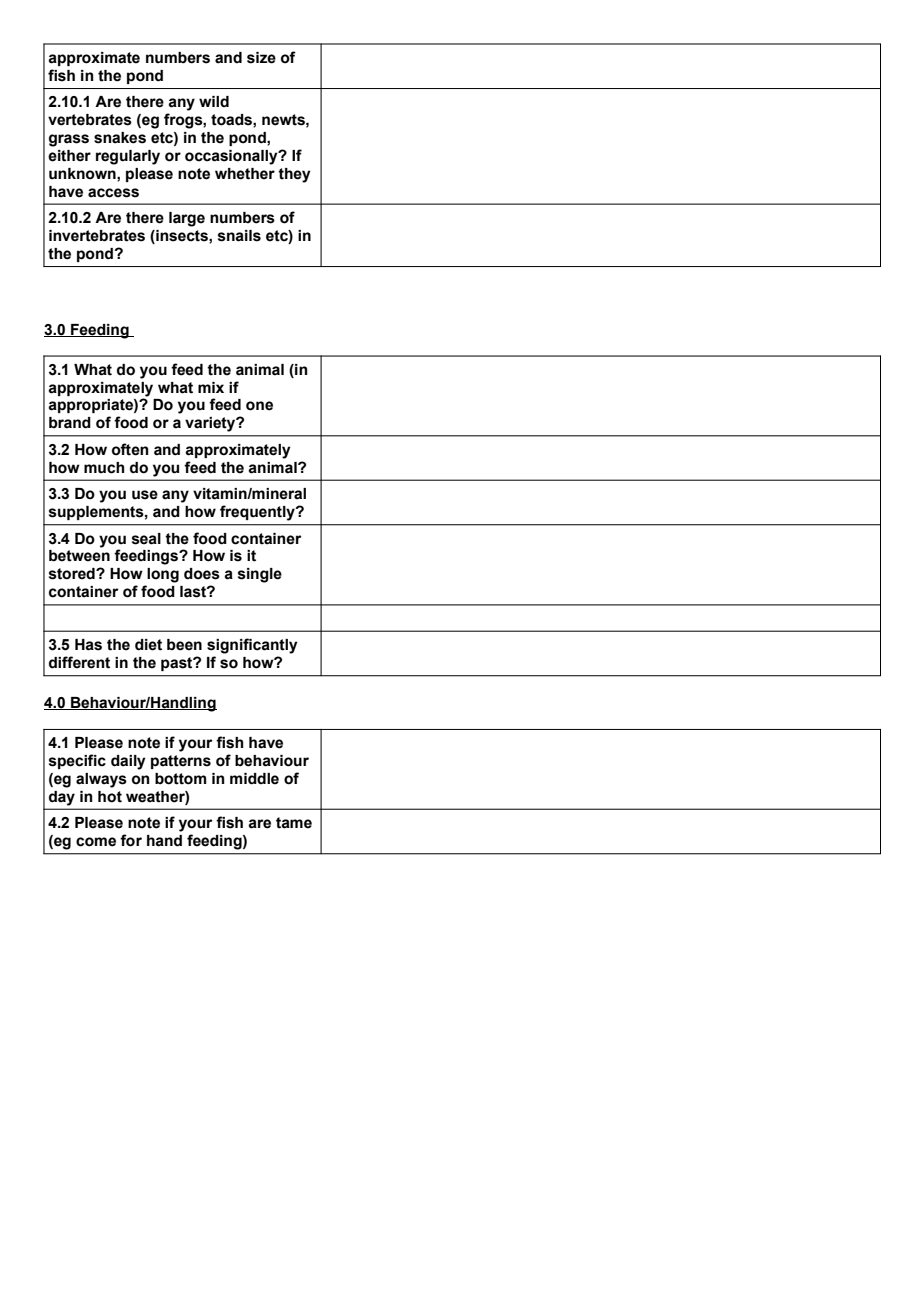 This document has width=924, height=1308. What do you see at coordinates (96, 842) in the document?
I see `come` at bounding box center [96, 842].
